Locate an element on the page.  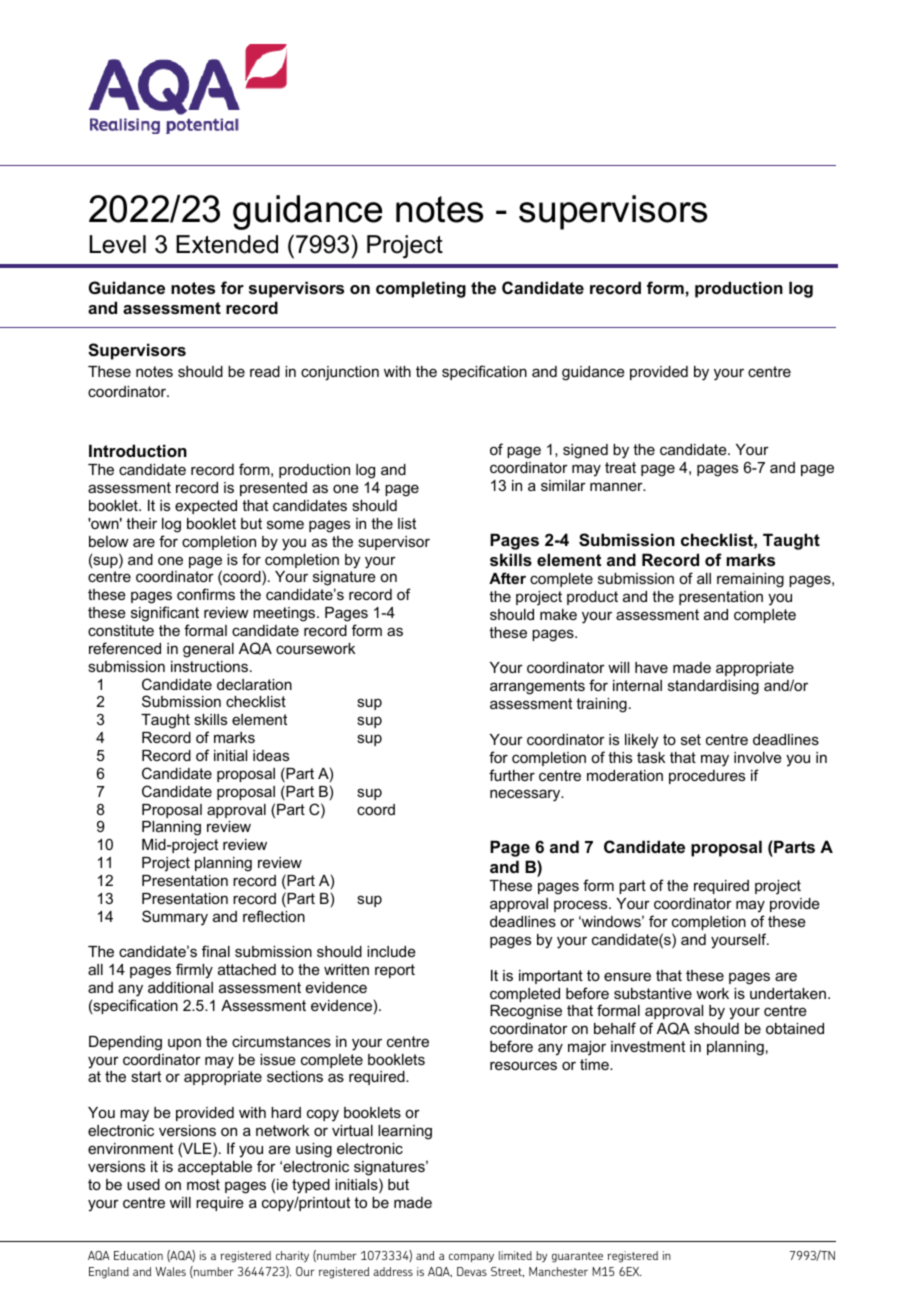
signed is located at coordinates (585, 451).
